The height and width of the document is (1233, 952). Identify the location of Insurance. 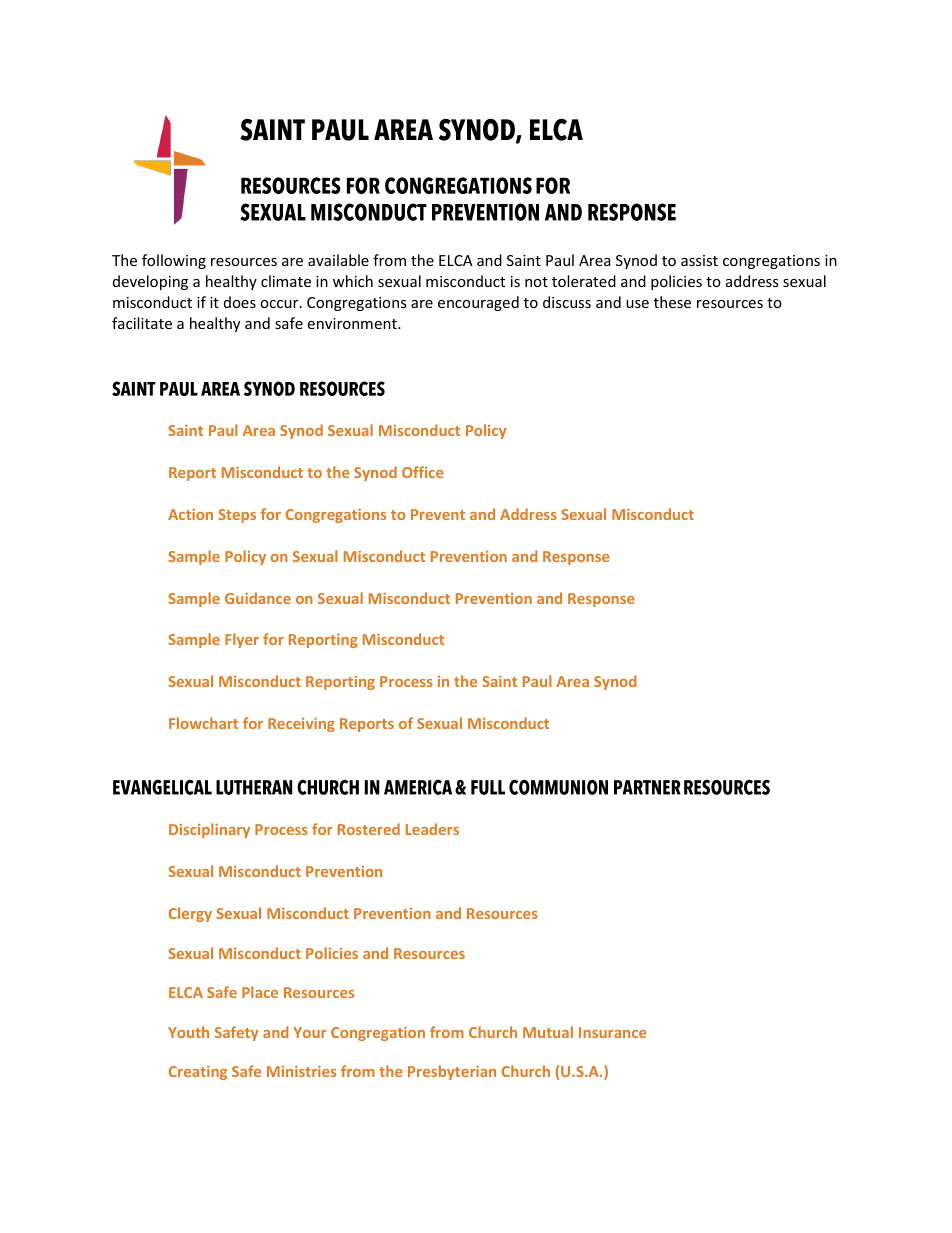
(613, 1032).
